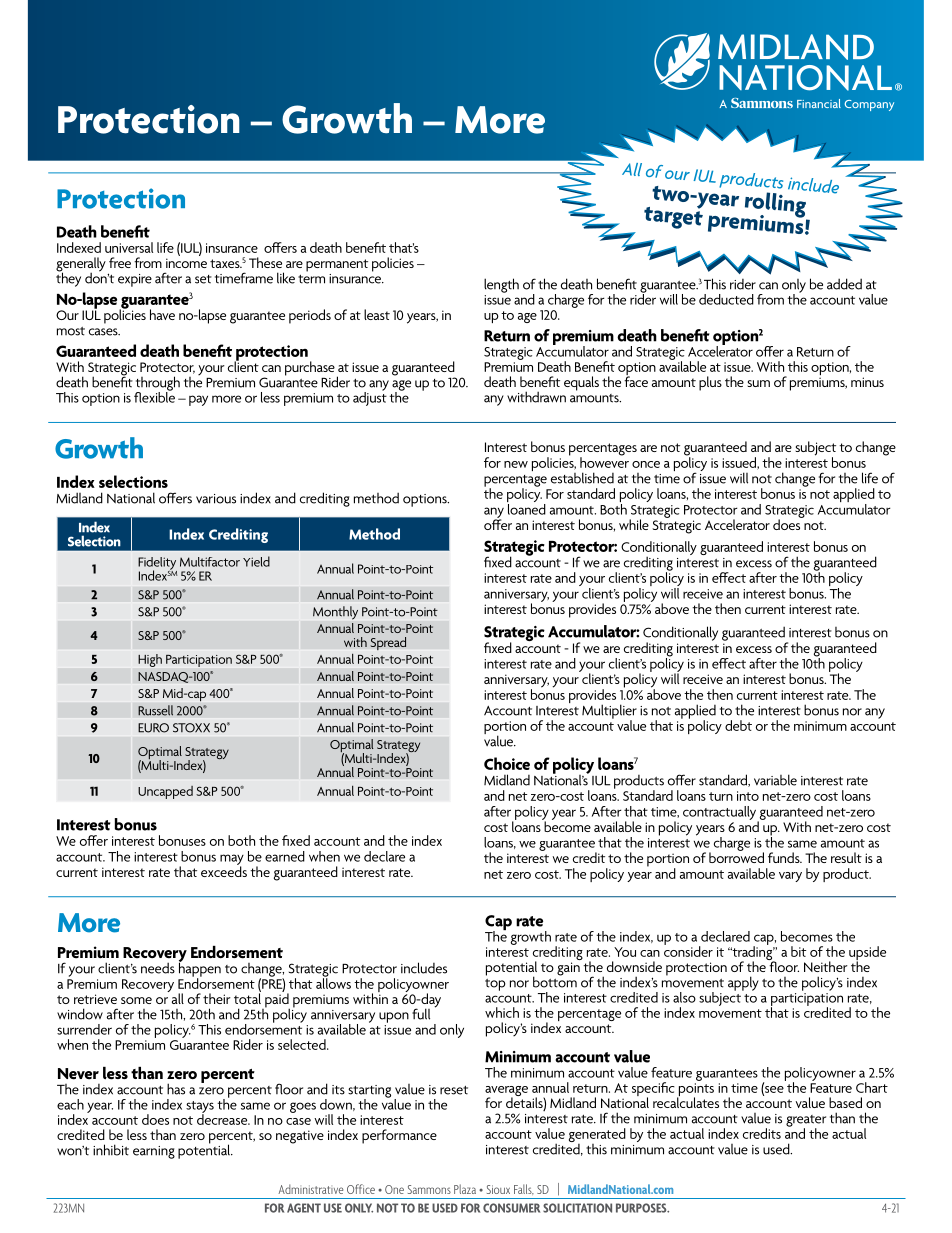 This page has width=952, height=1233. What do you see at coordinates (158, 968) in the page?
I see `needs` at bounding box center [158, 968].
